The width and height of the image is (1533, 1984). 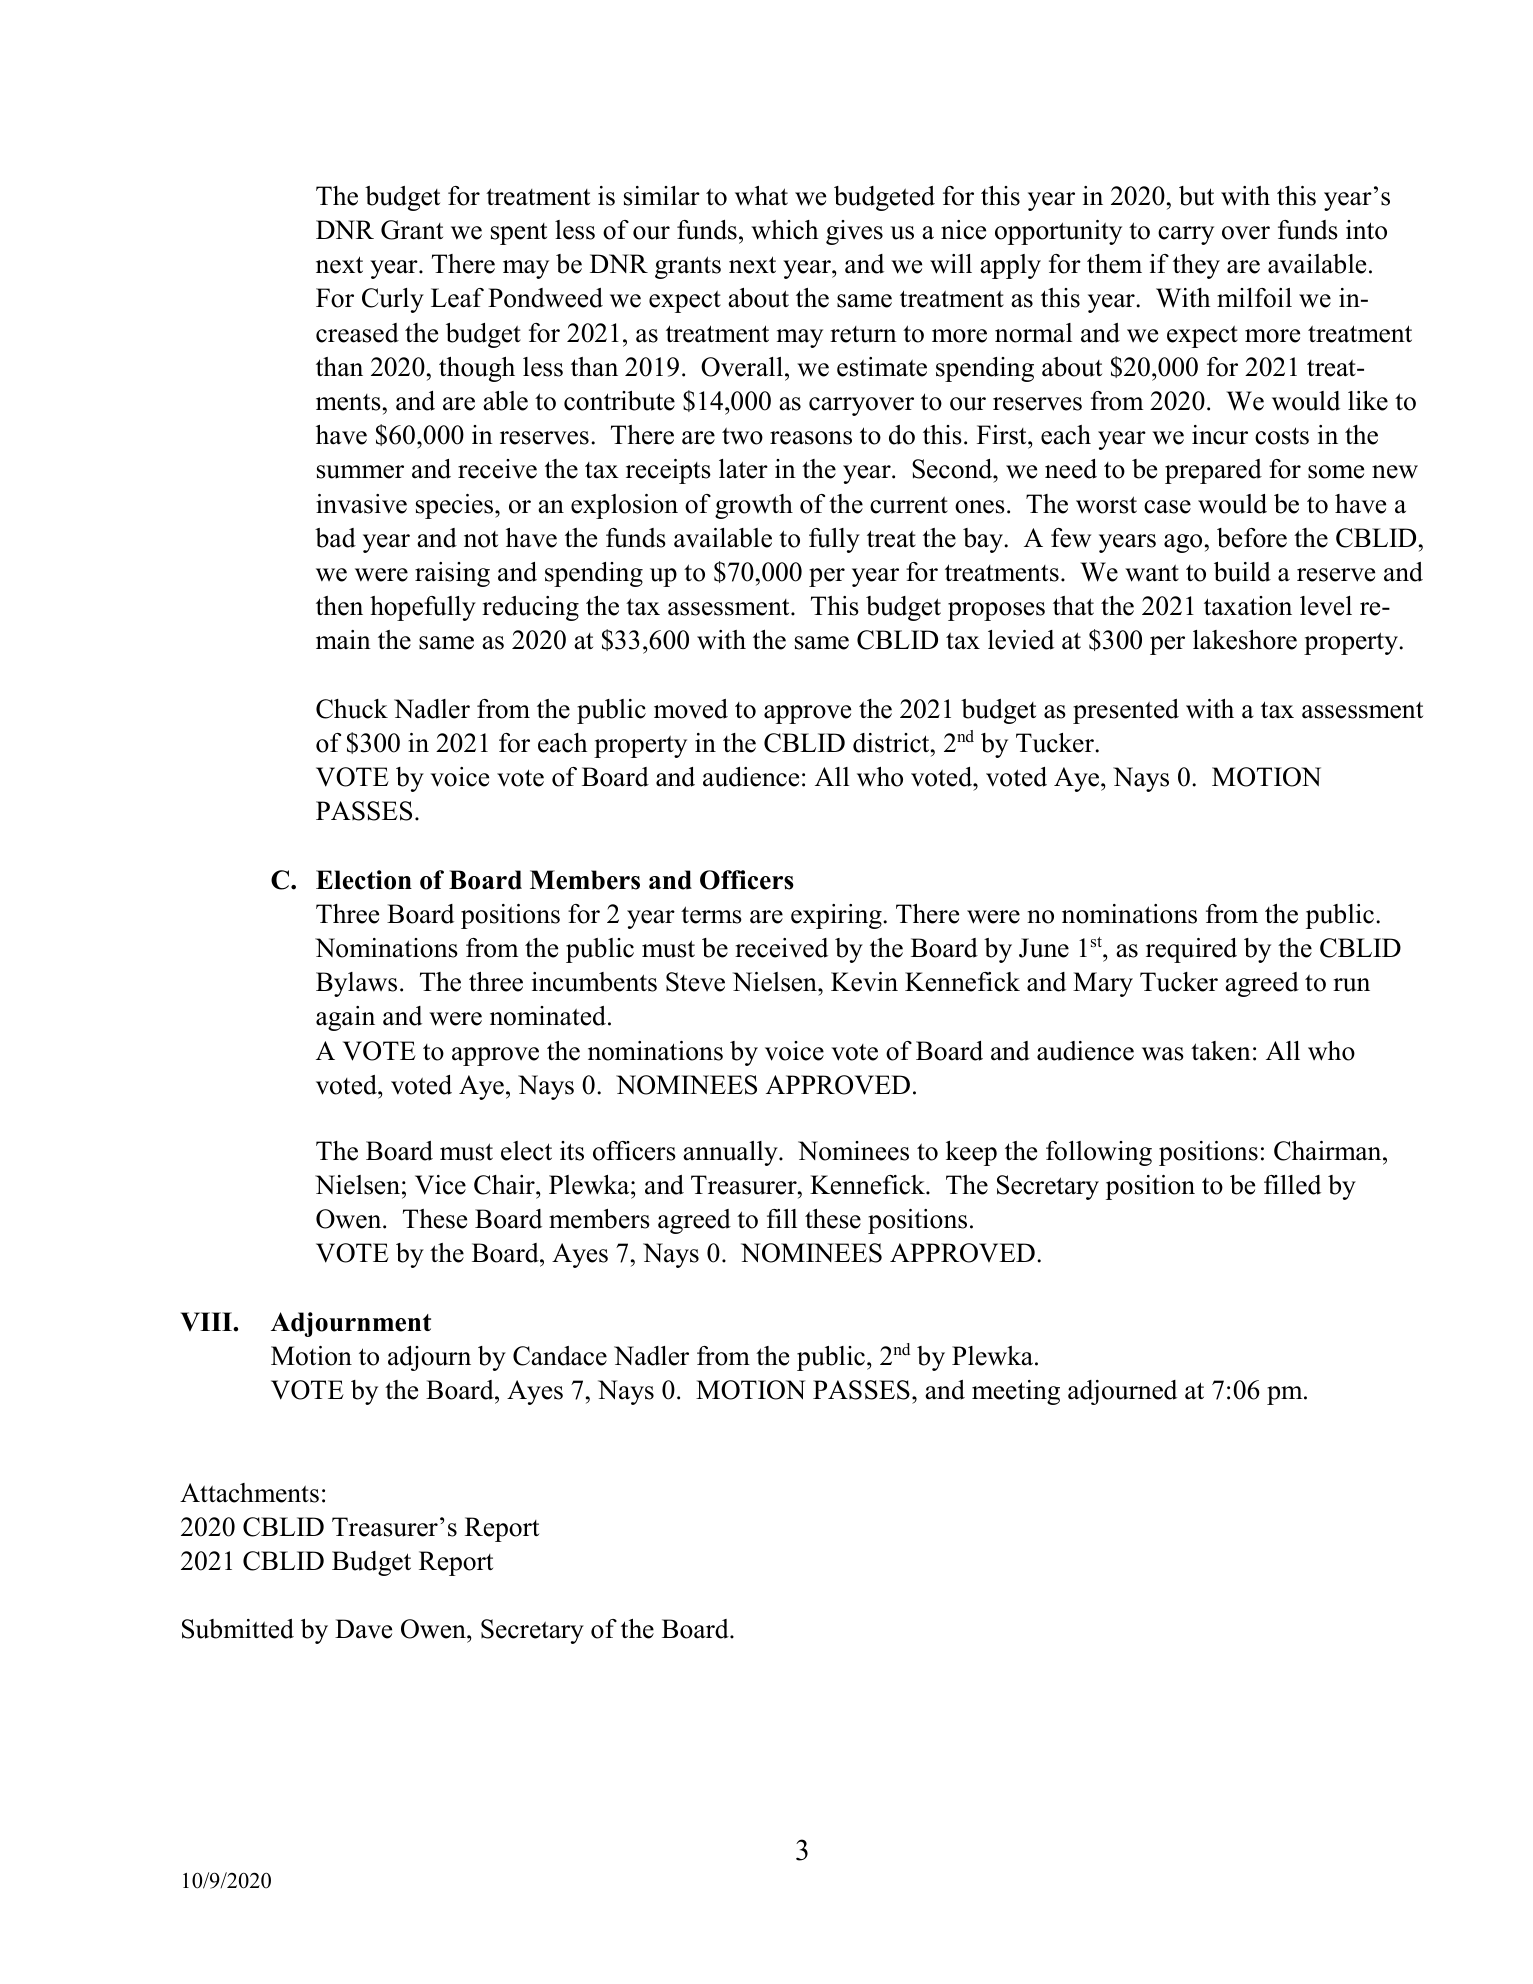 What do you see at coordinates (731, 1153) in the image?
I see `annually` at bounding box center [731, 1153].
